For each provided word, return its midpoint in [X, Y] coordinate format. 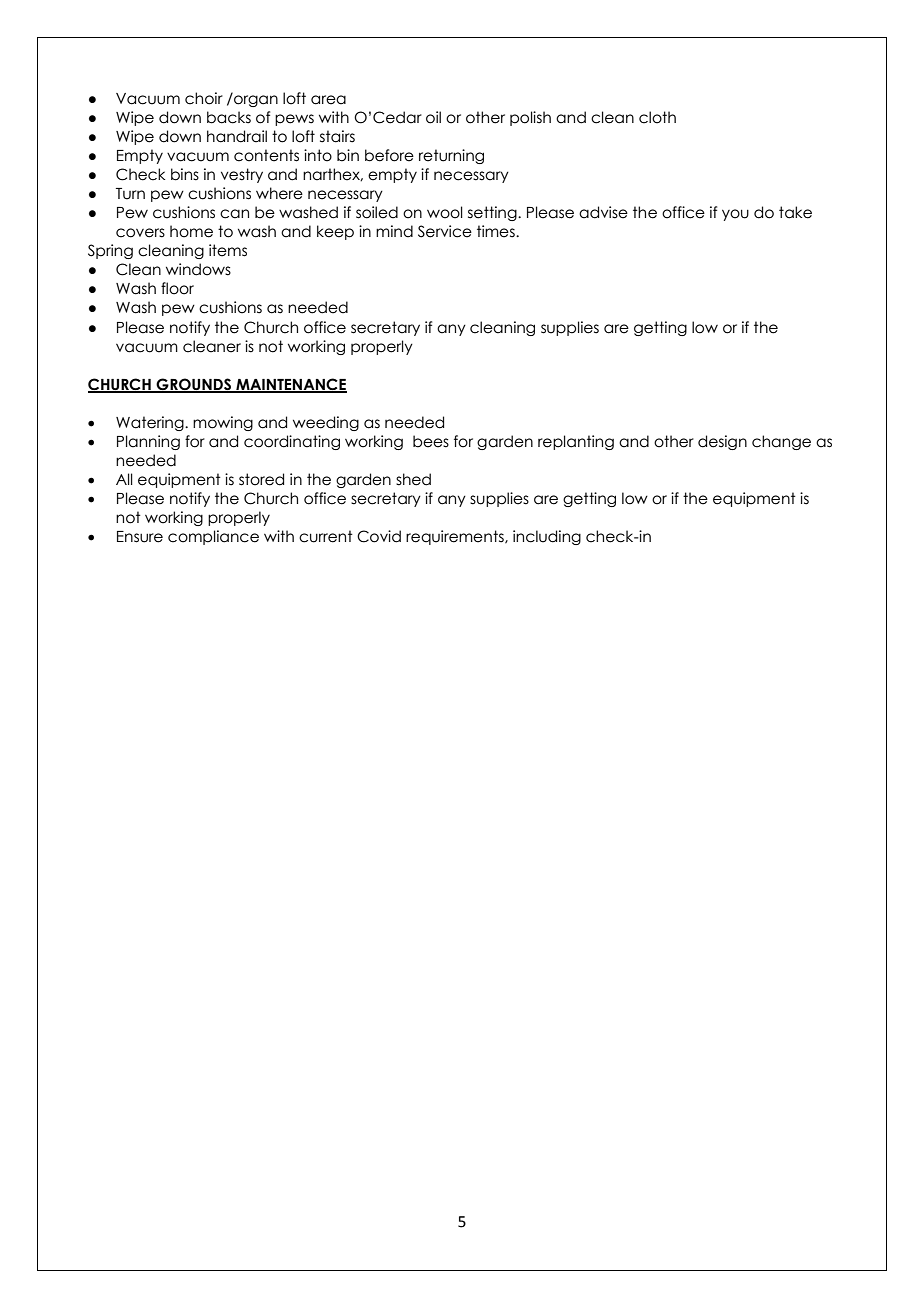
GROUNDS [194, 385]
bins [185, 174]
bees [431, 441]
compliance [213, 537]
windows [198, 269]
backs [229, 117]
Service [445, 231]
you [735, 215]
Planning [148, 442]
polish [530, 118]
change [781, 442]
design [722, 442]
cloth [657, 117]
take [795, 212]
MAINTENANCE [290, 385]
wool [445, 212]
